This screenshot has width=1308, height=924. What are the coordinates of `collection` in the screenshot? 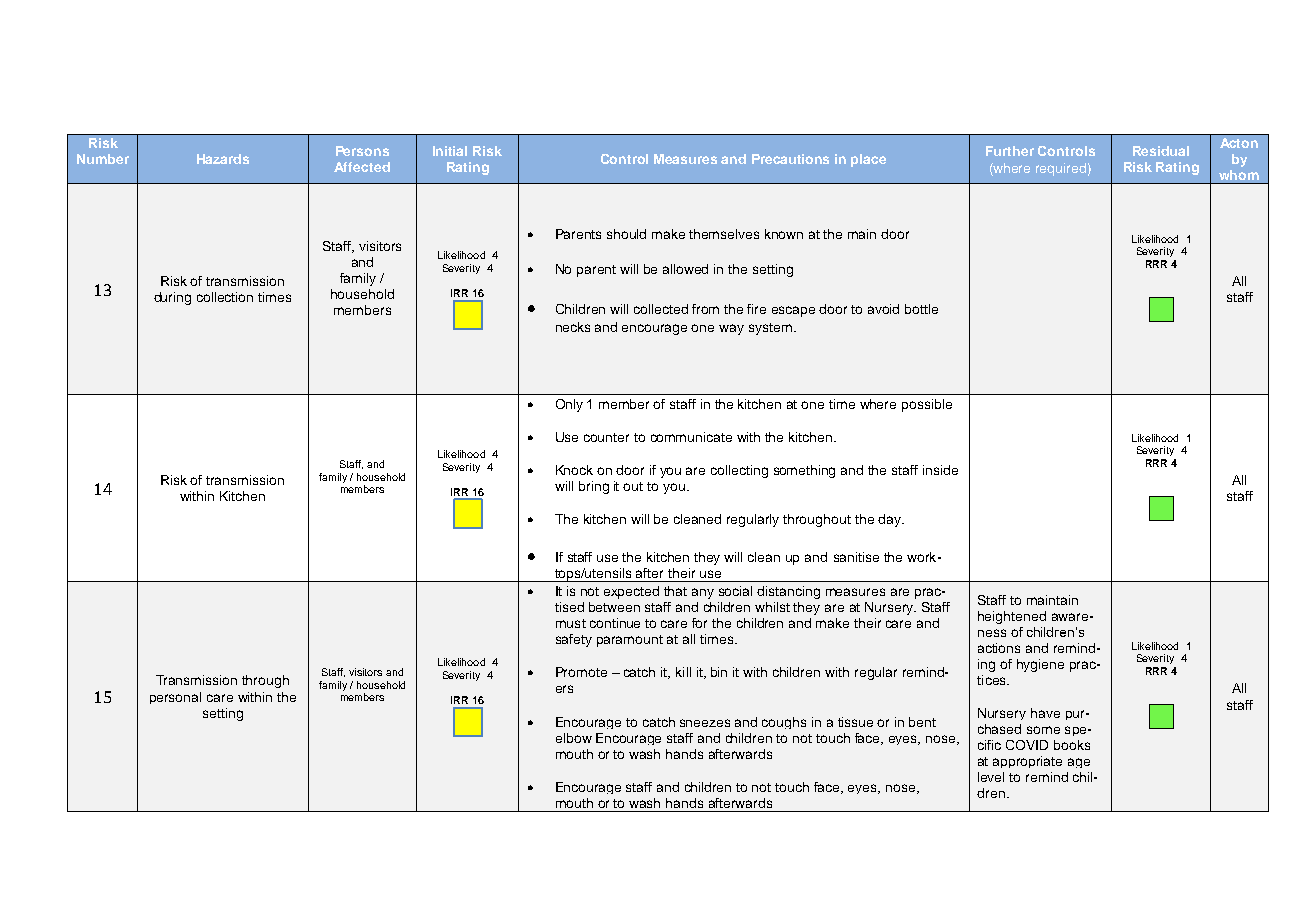 It's located at (225, 297).
